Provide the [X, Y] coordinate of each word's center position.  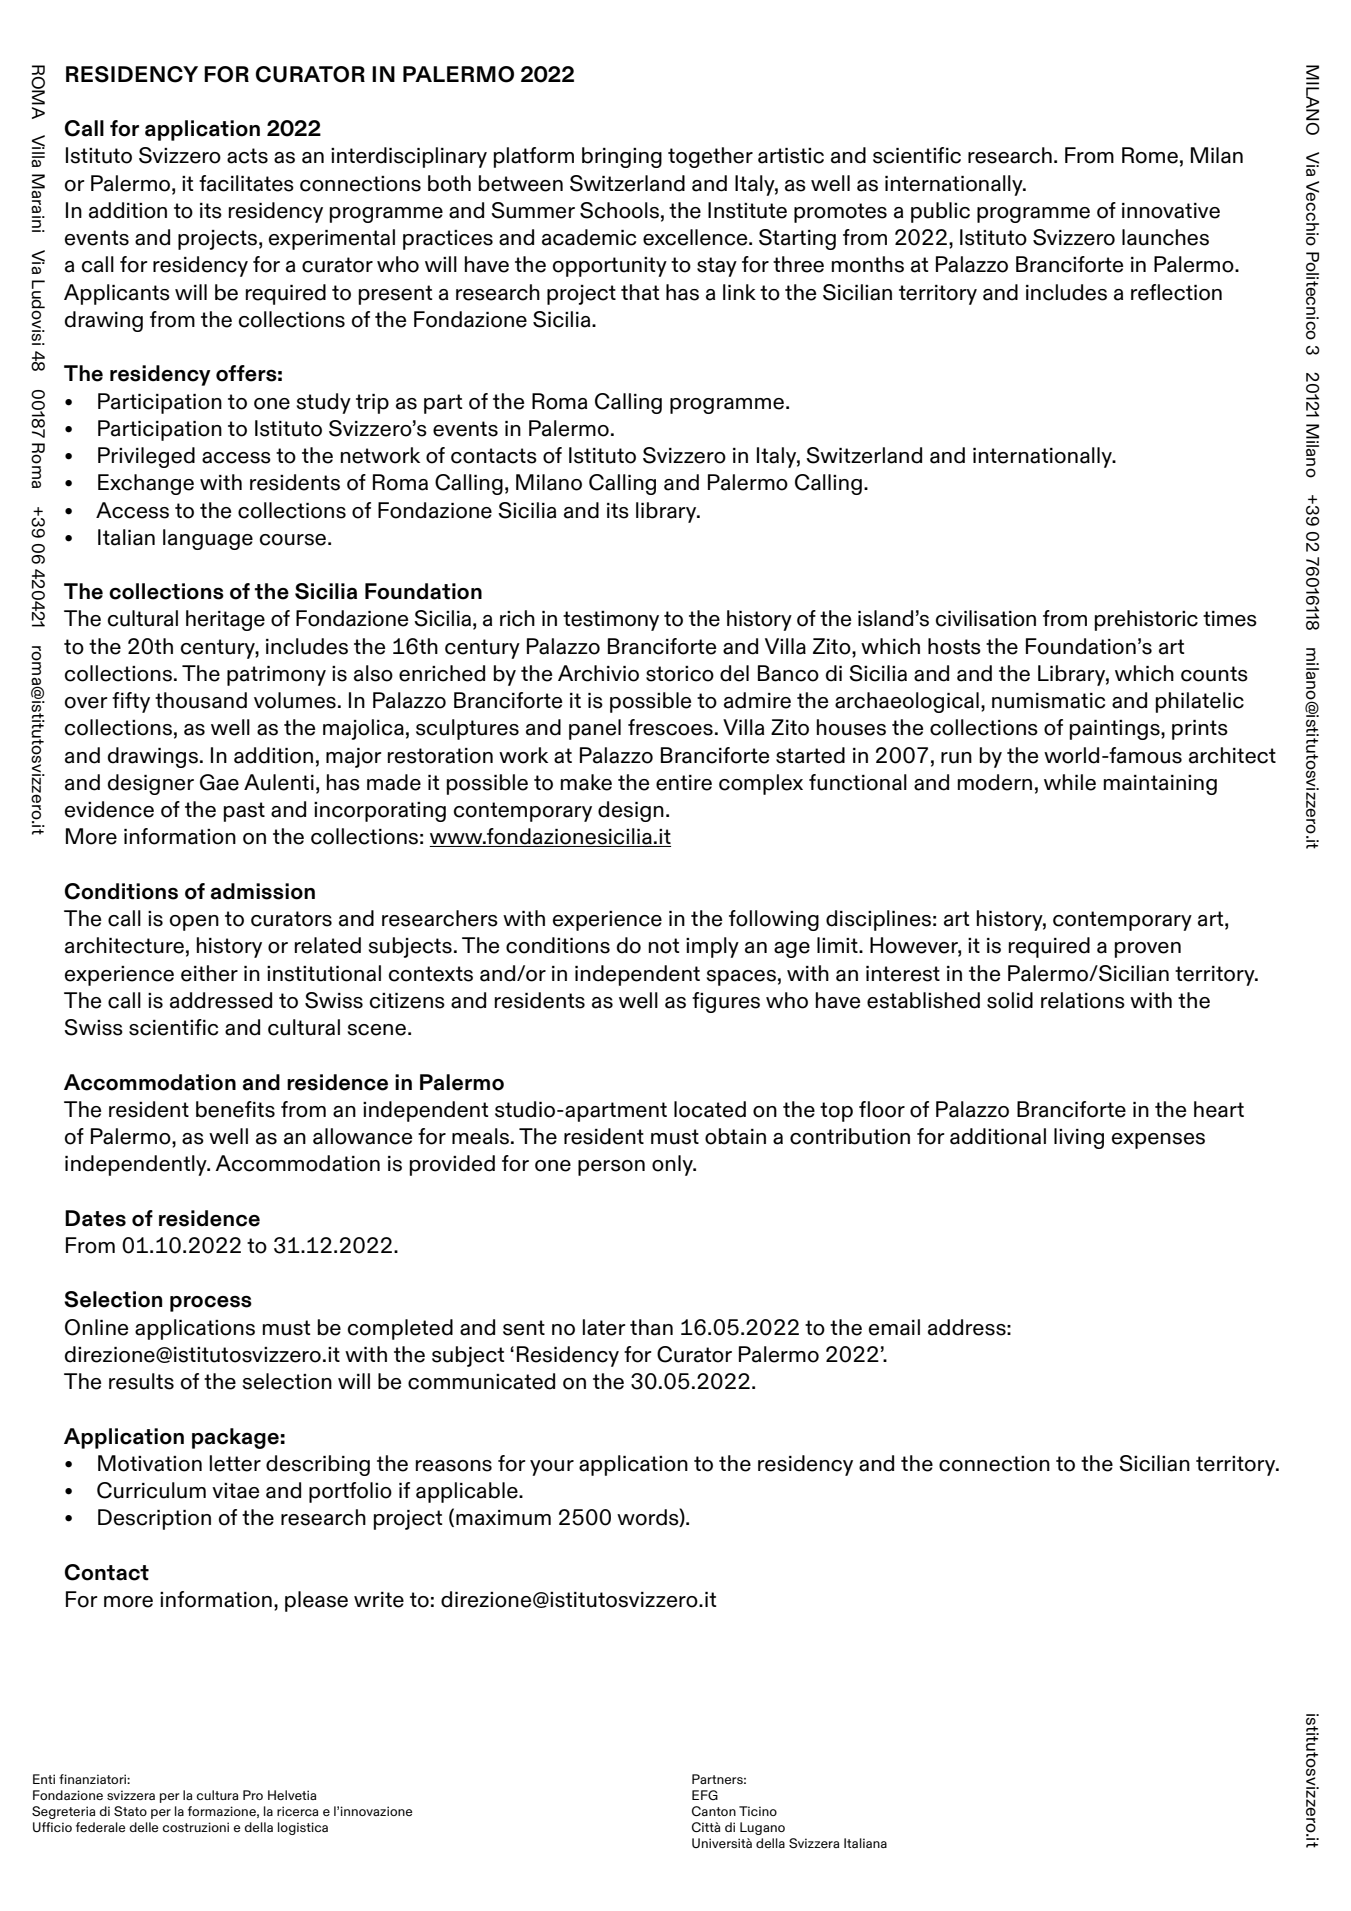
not [664, 946]
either [209, 973]
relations [1083, 1000]
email [894, 1327]
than [651, 1327]
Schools [619, 210]
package [235, 1438]
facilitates [246, 183]
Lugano [762, 1828]
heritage [225, 620]
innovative [1171, 211]
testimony [611, 621]
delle [143, 1827]
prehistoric [1146, 620]
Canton [714, 1811]
